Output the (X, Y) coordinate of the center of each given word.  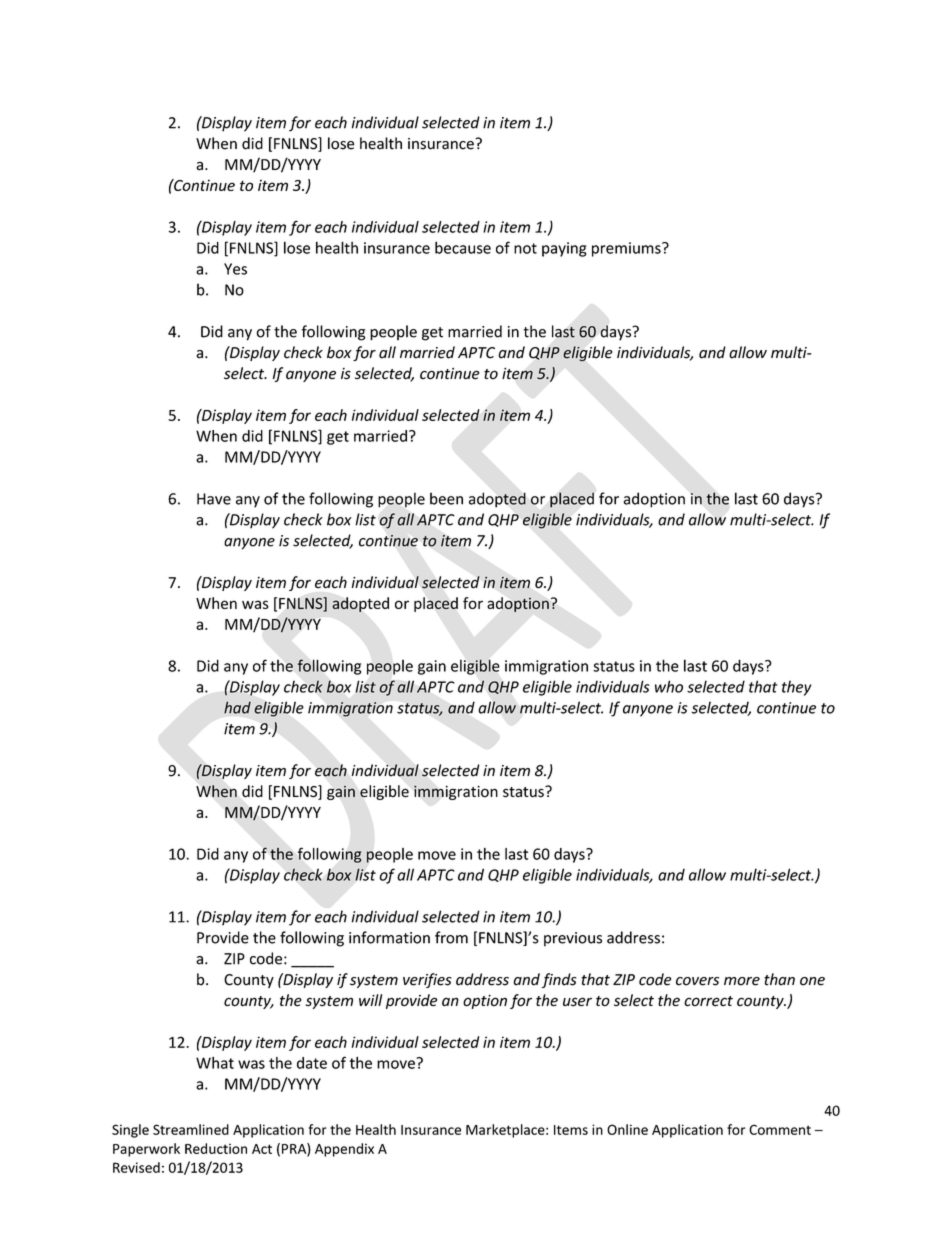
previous (573, 939)
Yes (235, 269)
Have (214, 499)
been (446, 498)
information (389, 937)
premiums (627, 249)
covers (697, 981)
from (451, 937)
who (669, 686)
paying (564, 249)
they (796, 688)
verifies (427, 980)
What (215, 1063)
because (463, 247)
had (237, 707)
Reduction (216, 1148)
